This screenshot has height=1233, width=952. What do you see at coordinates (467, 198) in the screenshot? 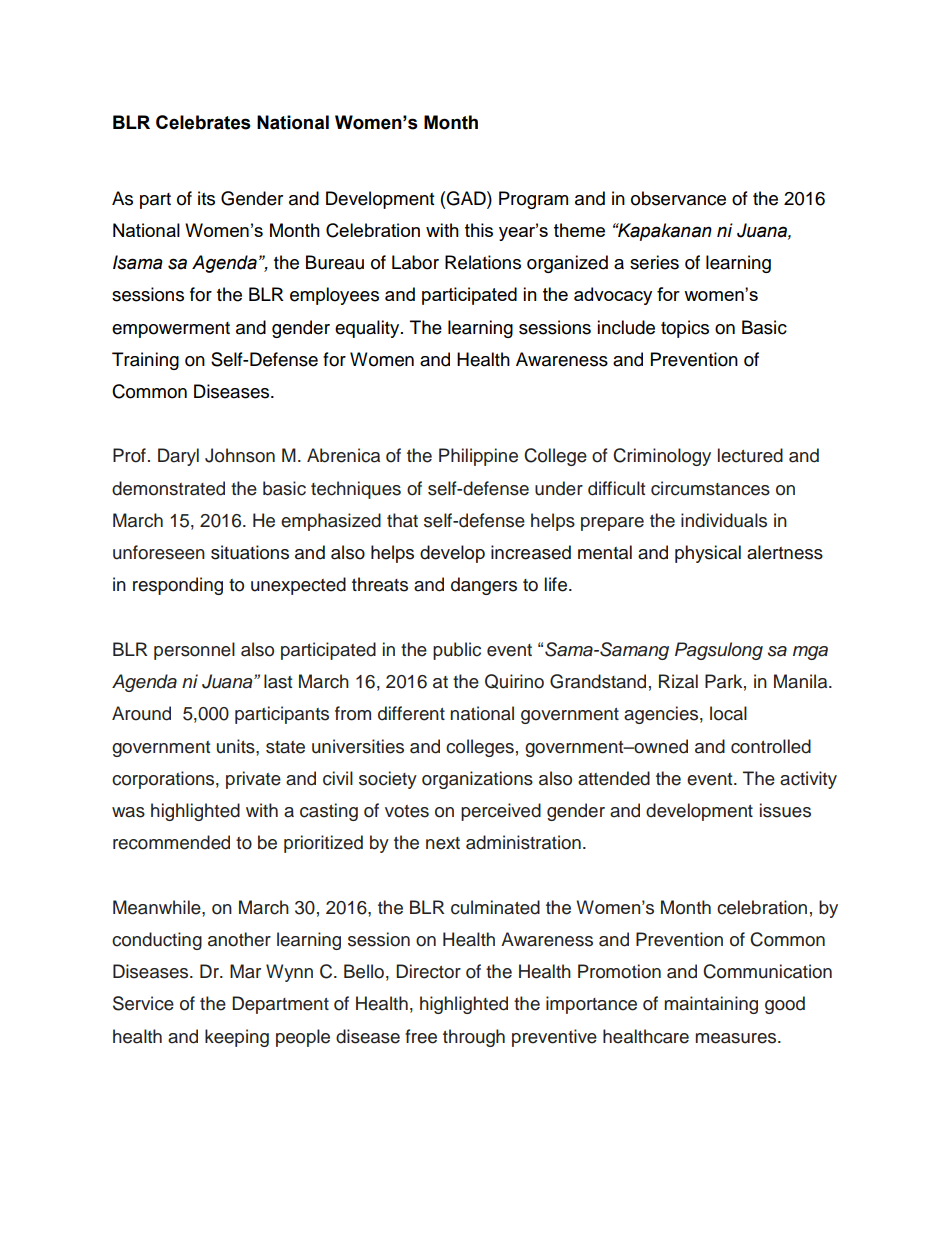
I see `GAD` at bounding box center [467, 198].
